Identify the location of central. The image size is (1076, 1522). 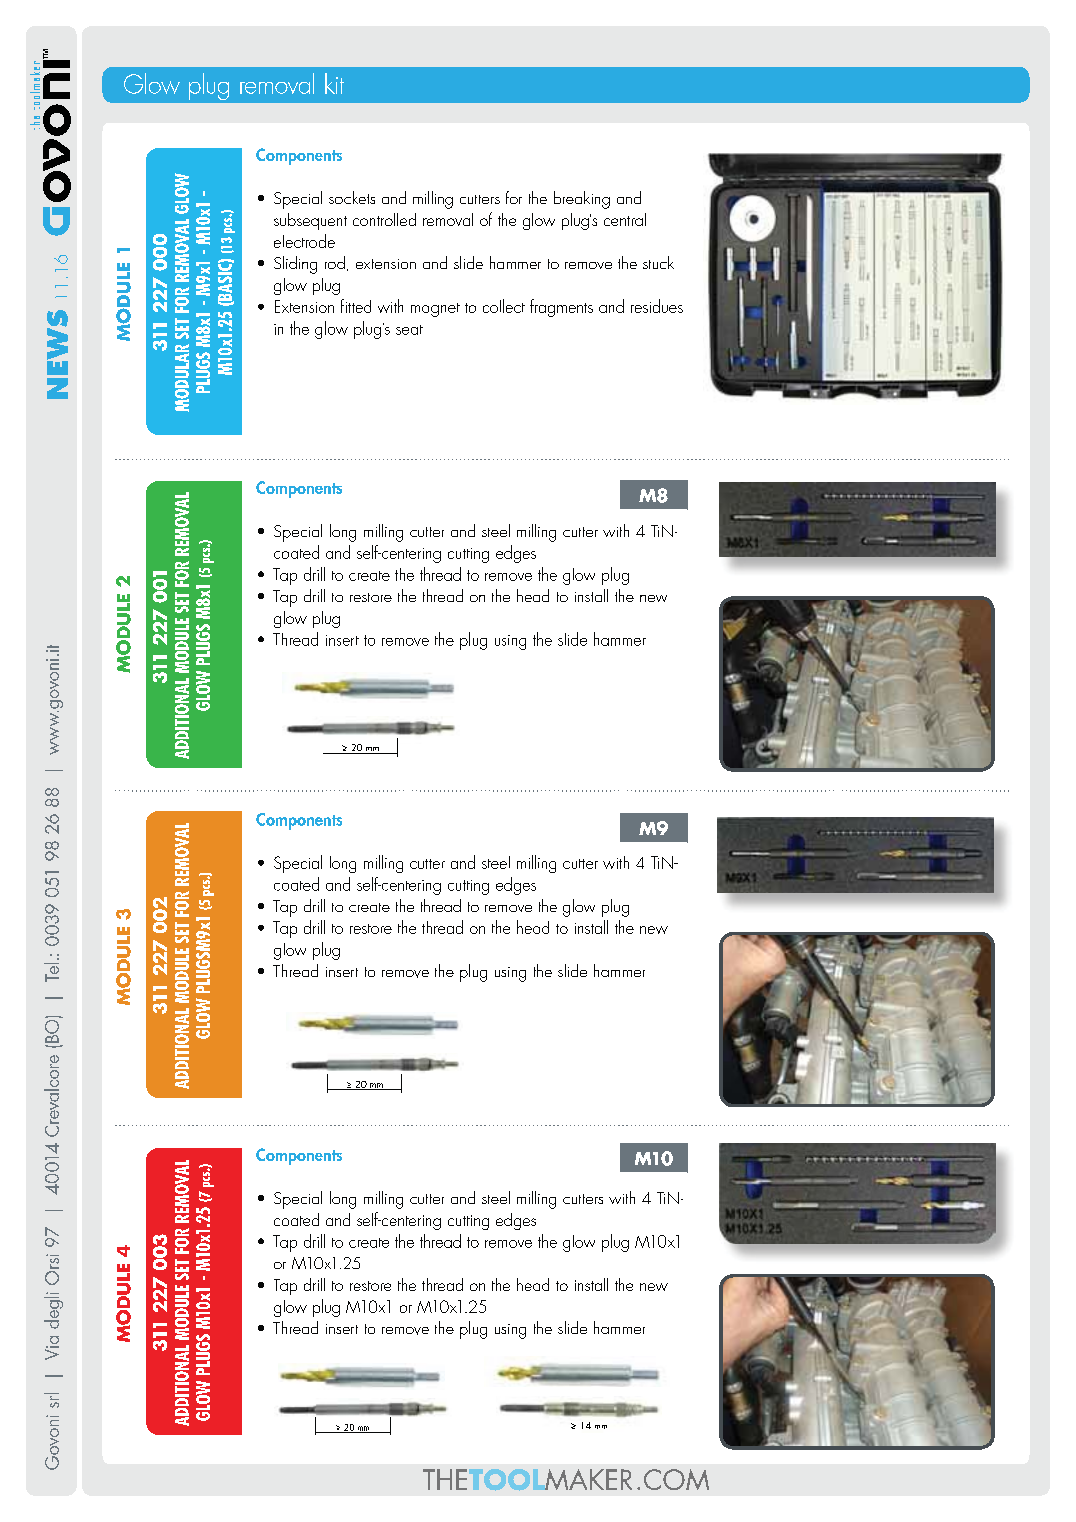
(625, 219).
